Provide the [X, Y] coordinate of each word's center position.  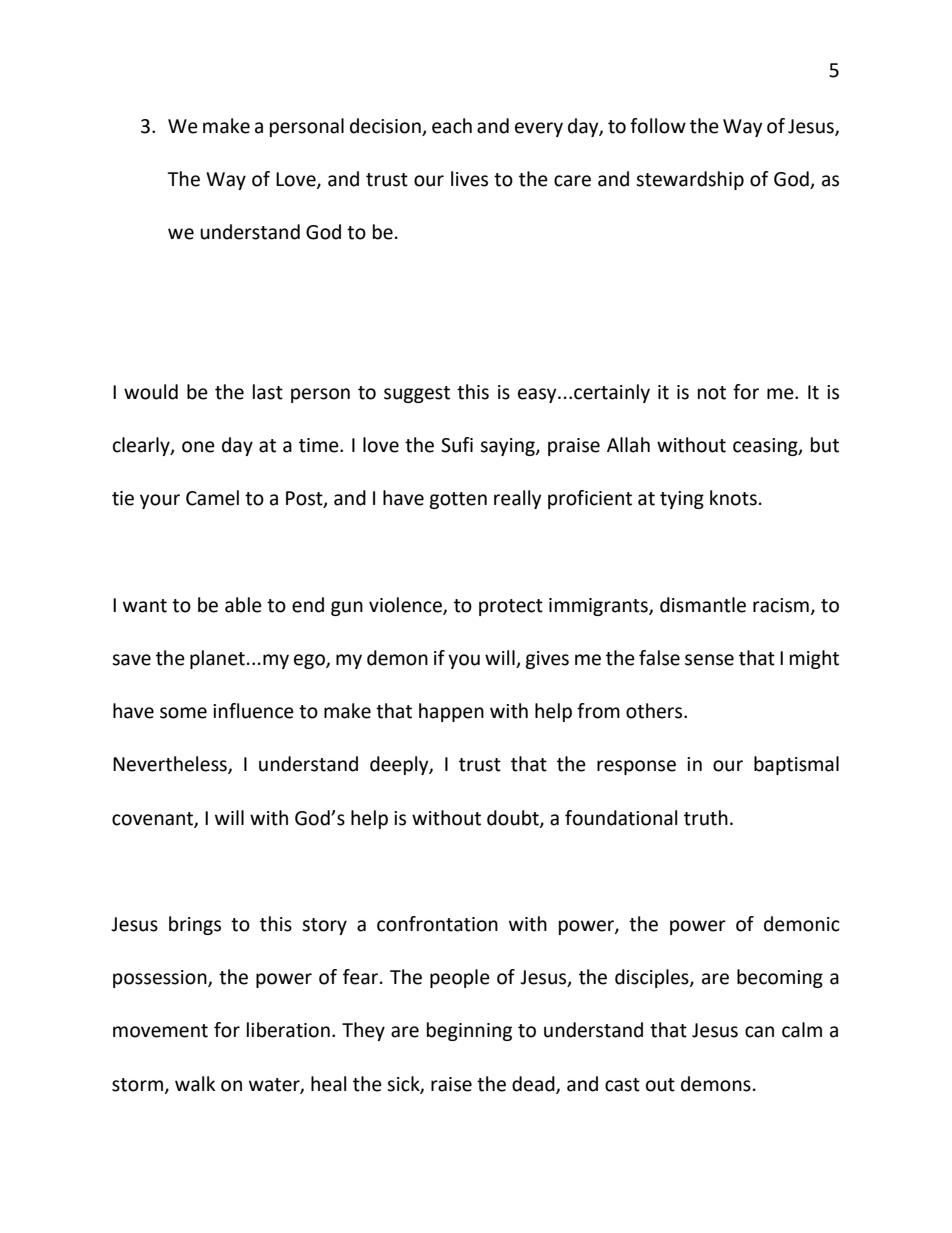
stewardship [690, 180]
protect [511, 607]
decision [385, 126]
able [243, 605]
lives [469, 179]
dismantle [703, 605]
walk [195, 1084]
